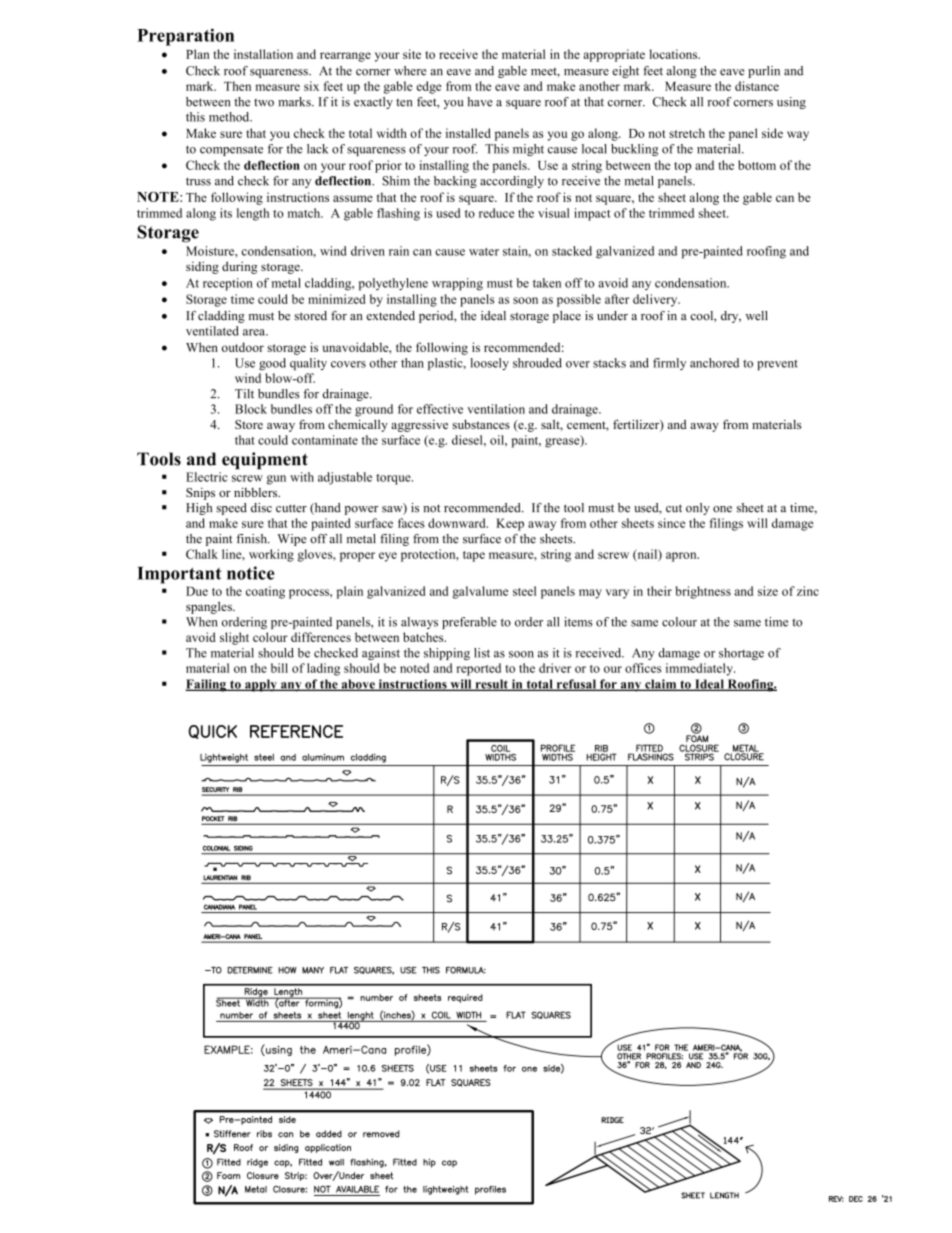 Image resolution: width=952 pixels, height=1233 pixels. What do you see at coordinates (674, 54) in the screenshot?
I see `locations` at bounding box center [674, 54].
